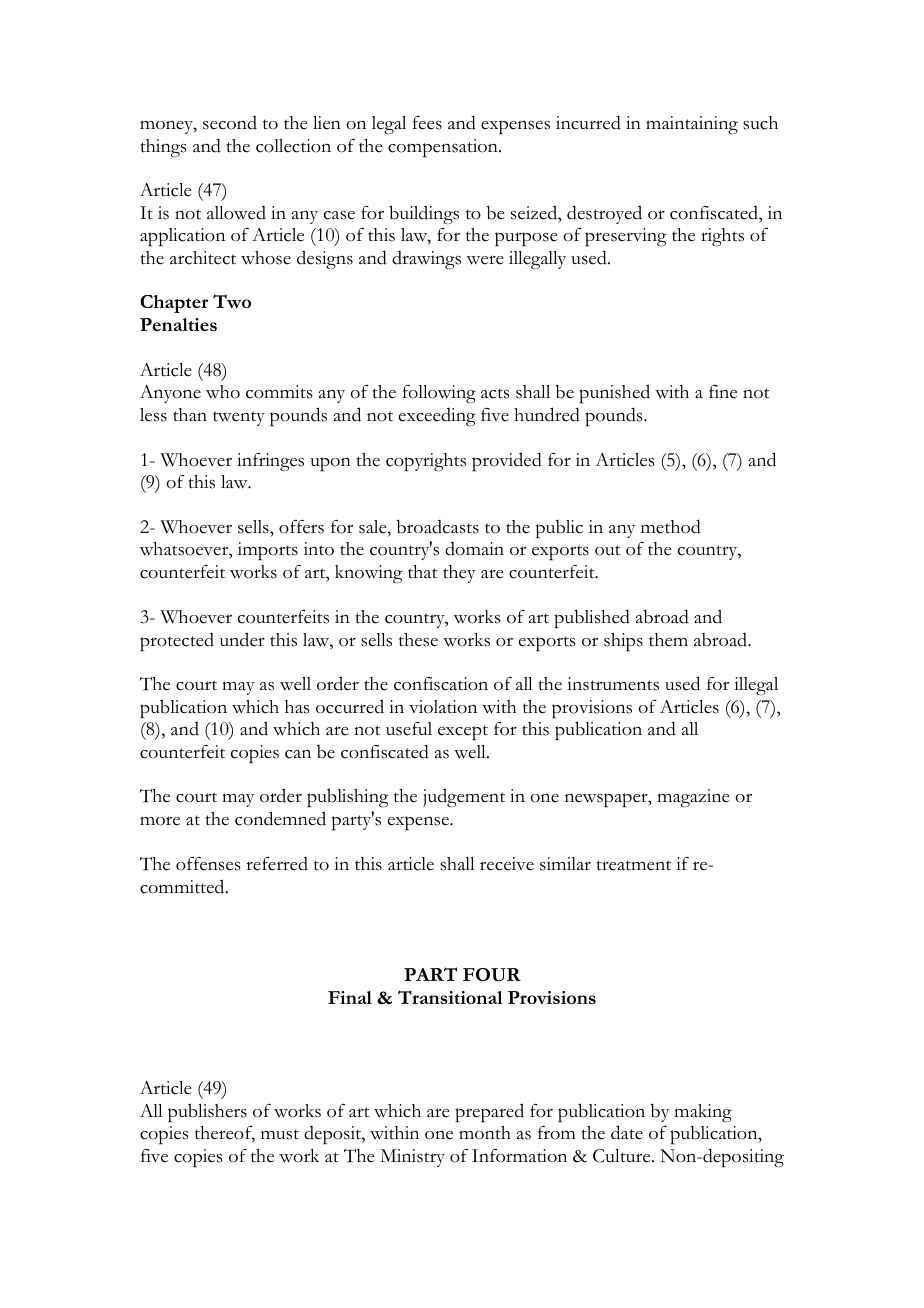 This image has width=924, height=1308. What do you see at coordinates (668, 640) in the image?
I see `them` at bounding box center [668, 640].
